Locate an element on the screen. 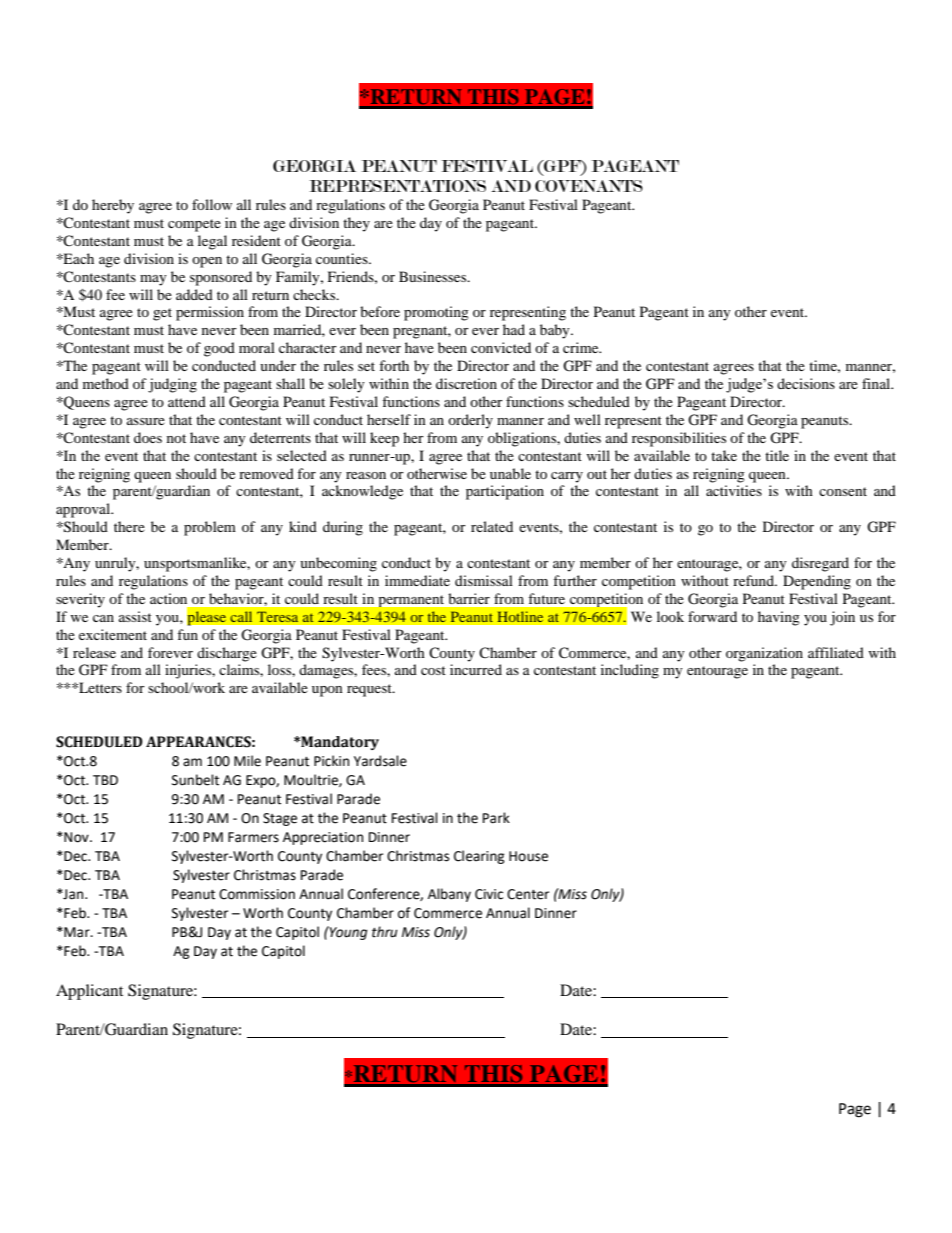 The width and height of the screenshot is (952, 1233). action is located at coordinates (168, 598).
